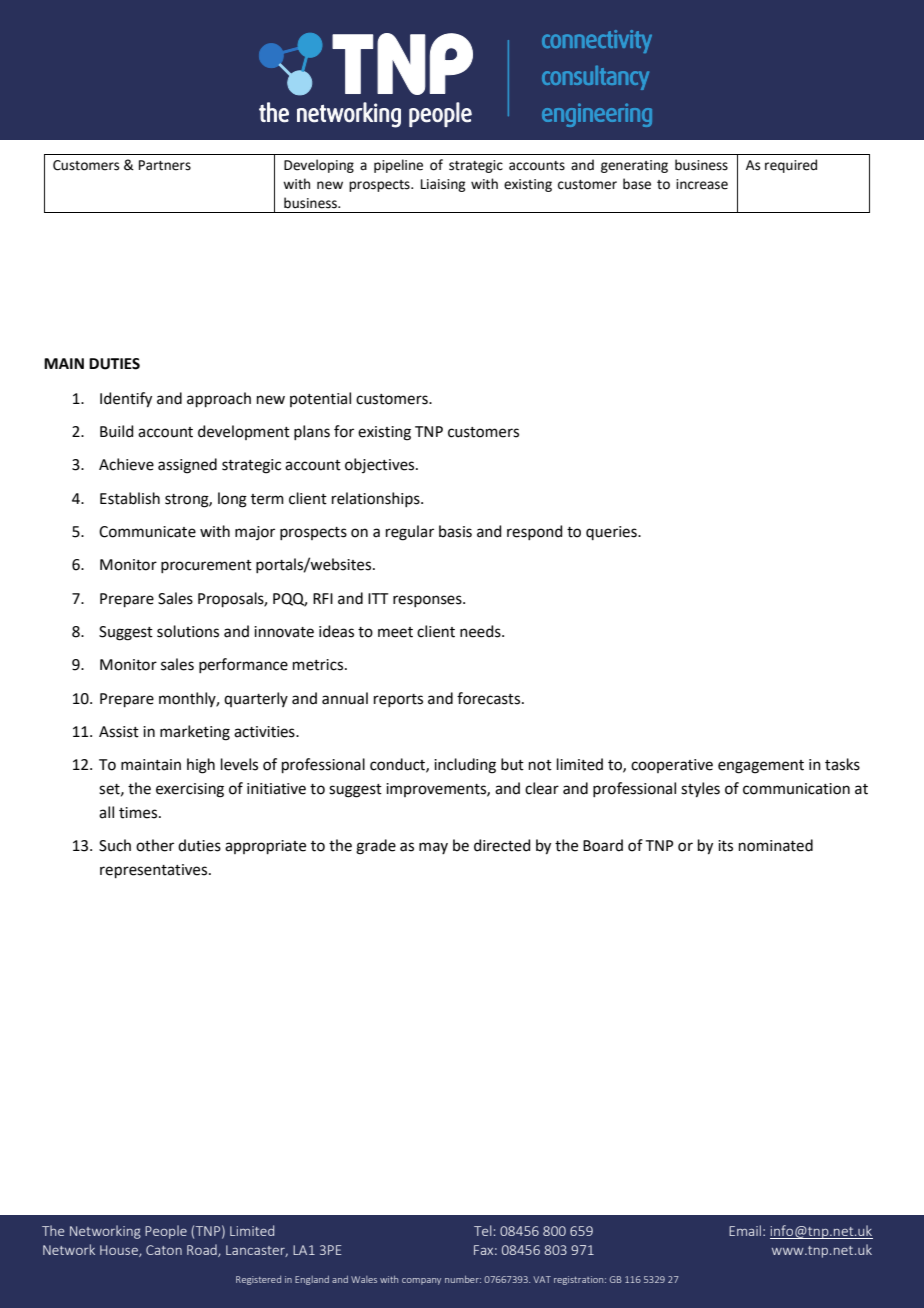  What do you see at coordinates (776, 845) in the screenshot?
I see `nominated` at bounding box center [776, 845].
